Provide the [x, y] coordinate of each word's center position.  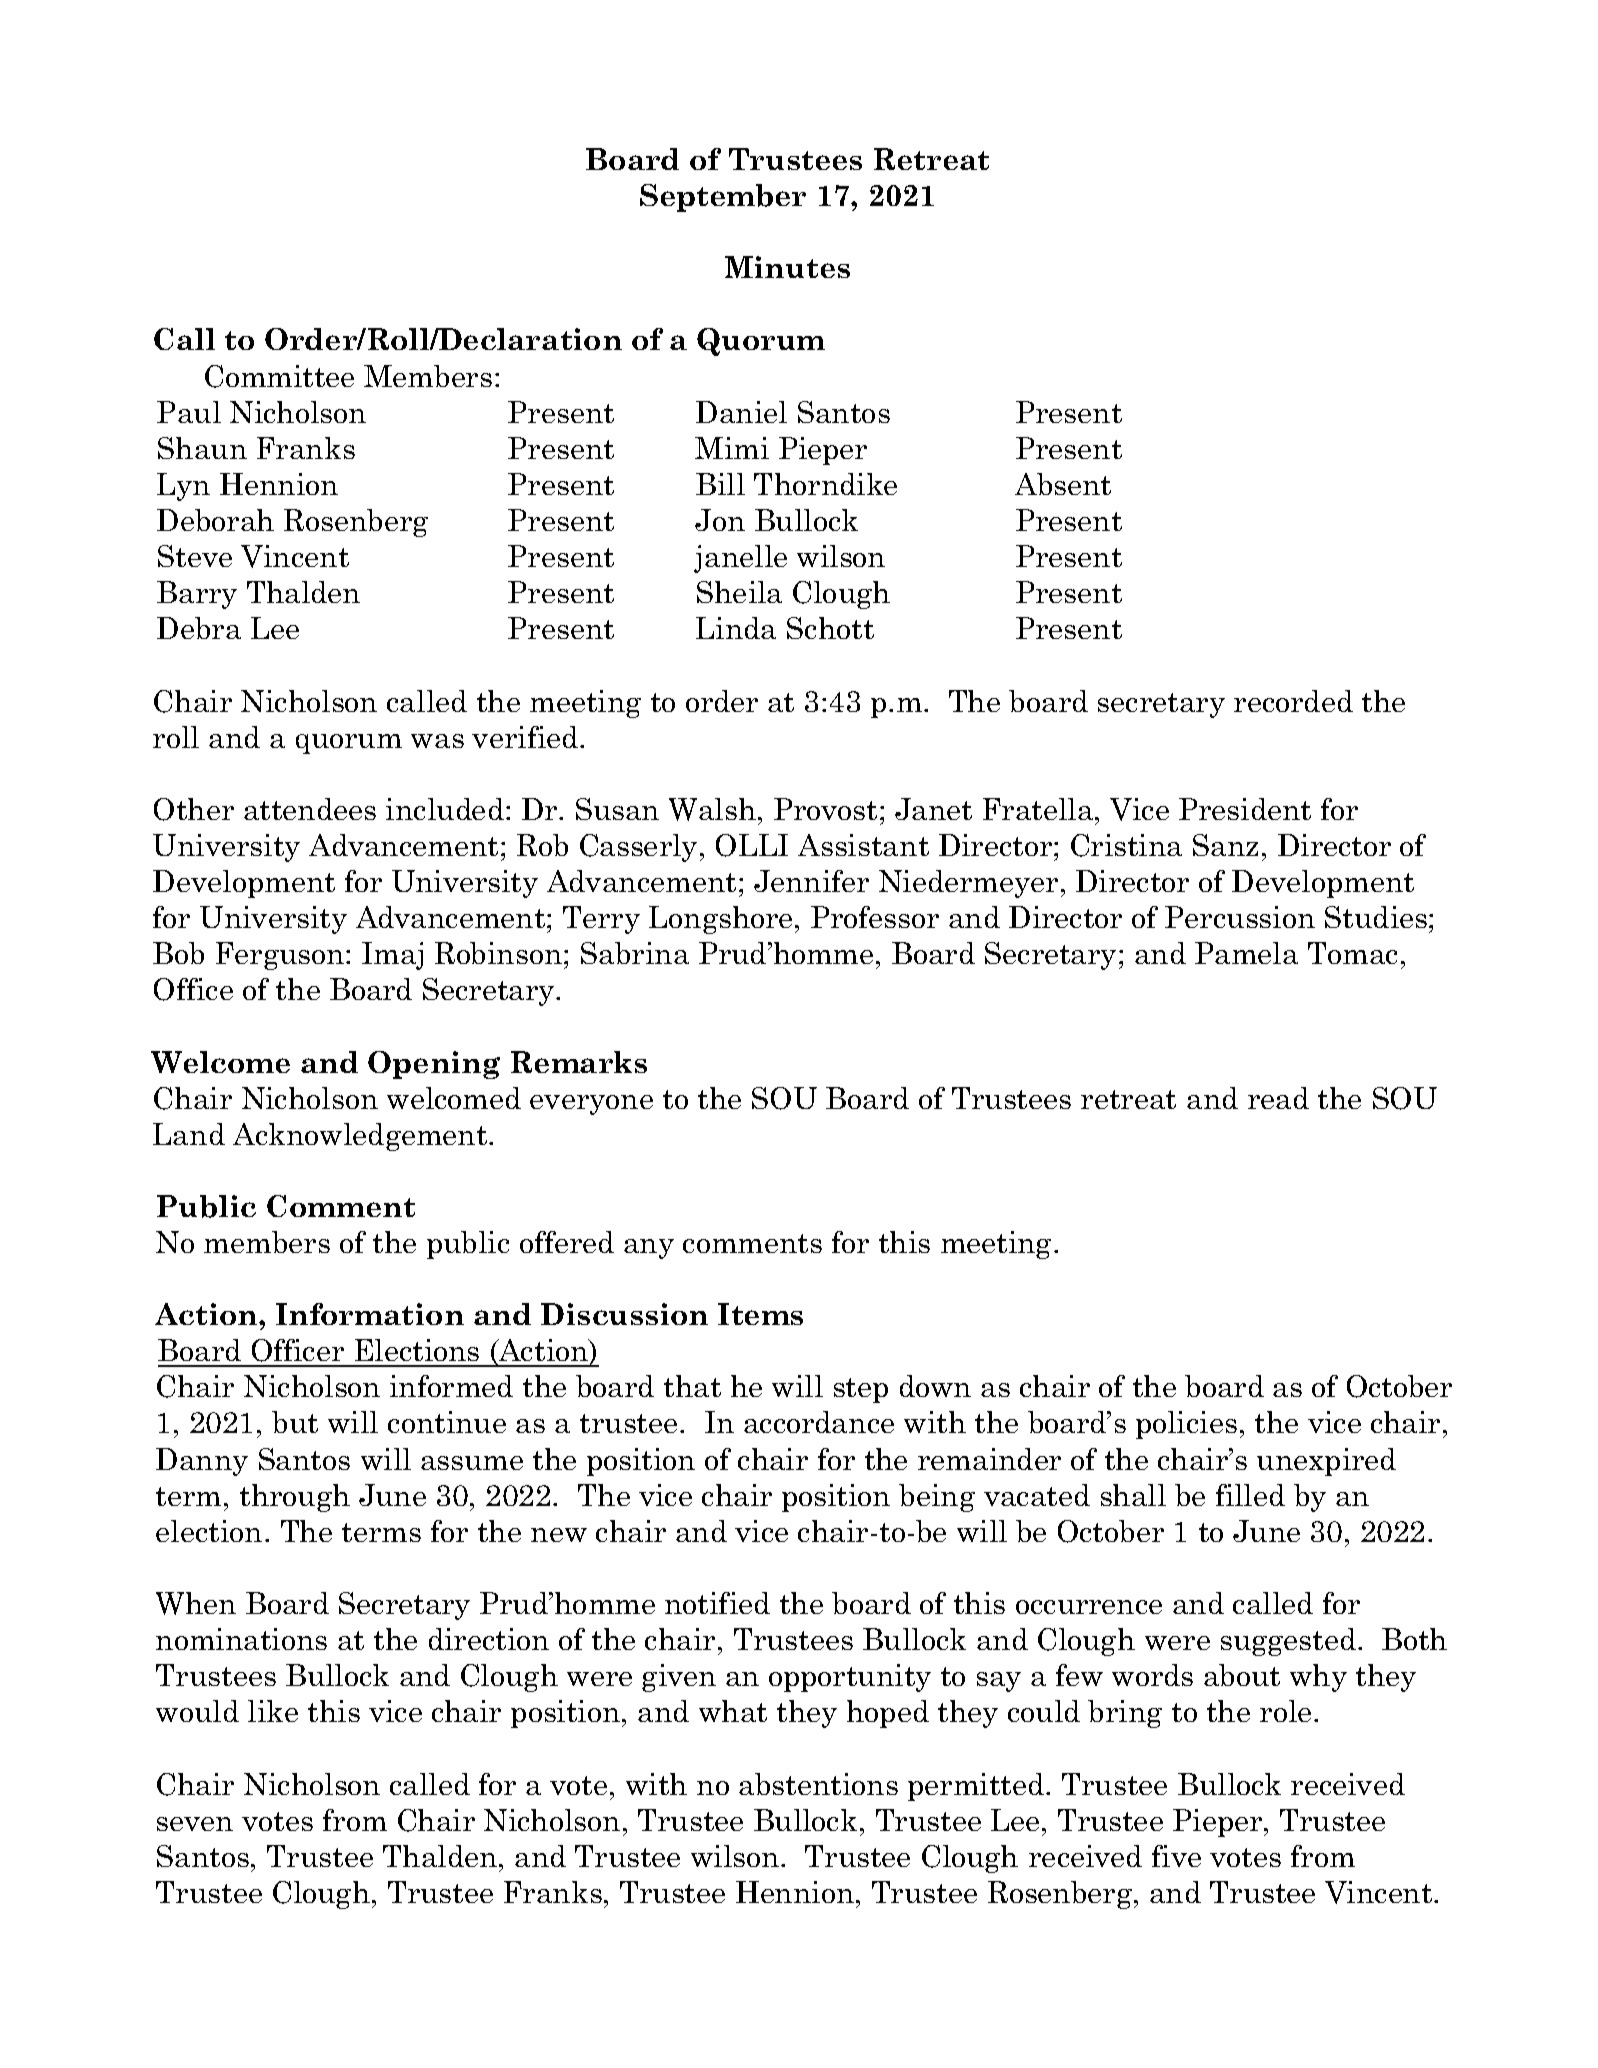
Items [760, 1314]
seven [195, 1824]
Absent [1063, 484]
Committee [279, 376]
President [1245, 809]
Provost [825, 809]
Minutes [787, 267]
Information [370, 1314]
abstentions [818, 1784]
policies [1186, 1425]
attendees [310, 809]
